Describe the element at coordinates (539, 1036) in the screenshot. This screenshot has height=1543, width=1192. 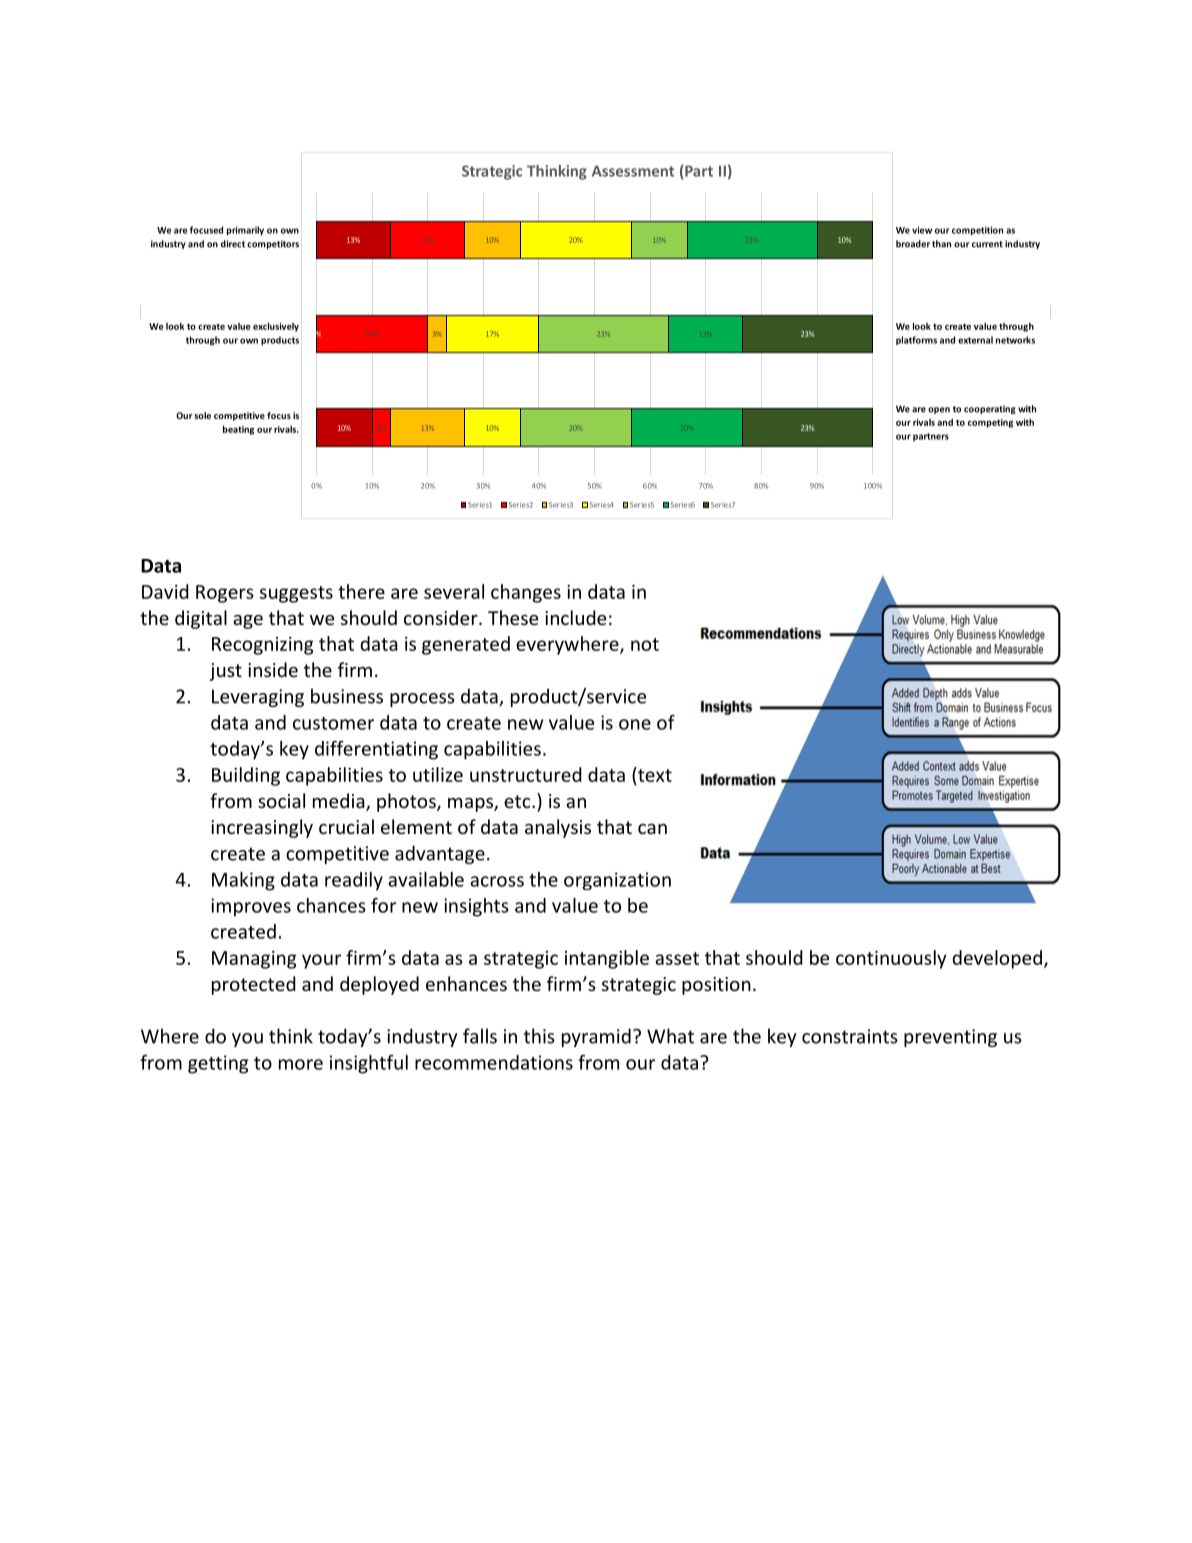
I see `this` at that location.
